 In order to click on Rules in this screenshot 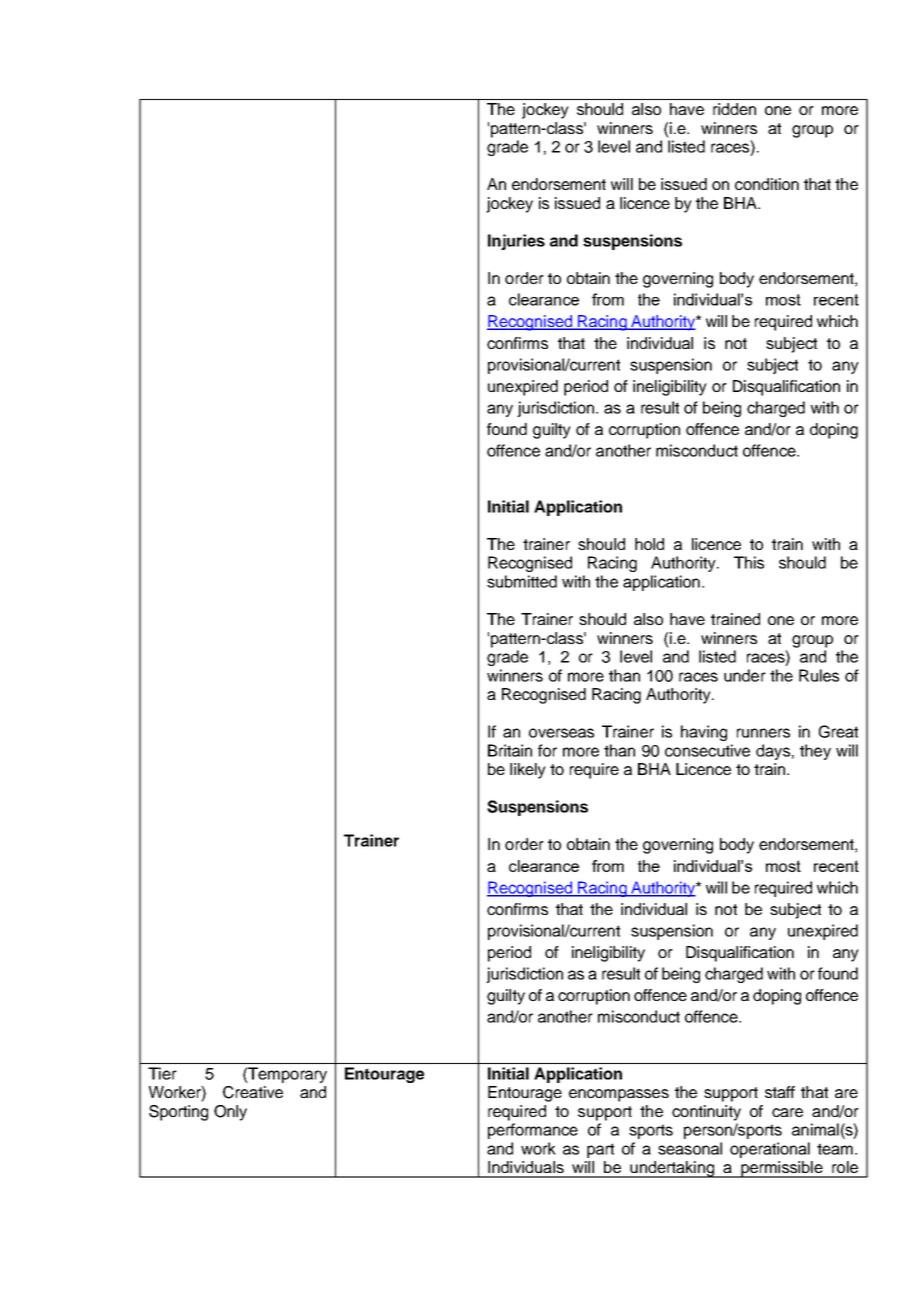, I will do `click(819, 675)`.
